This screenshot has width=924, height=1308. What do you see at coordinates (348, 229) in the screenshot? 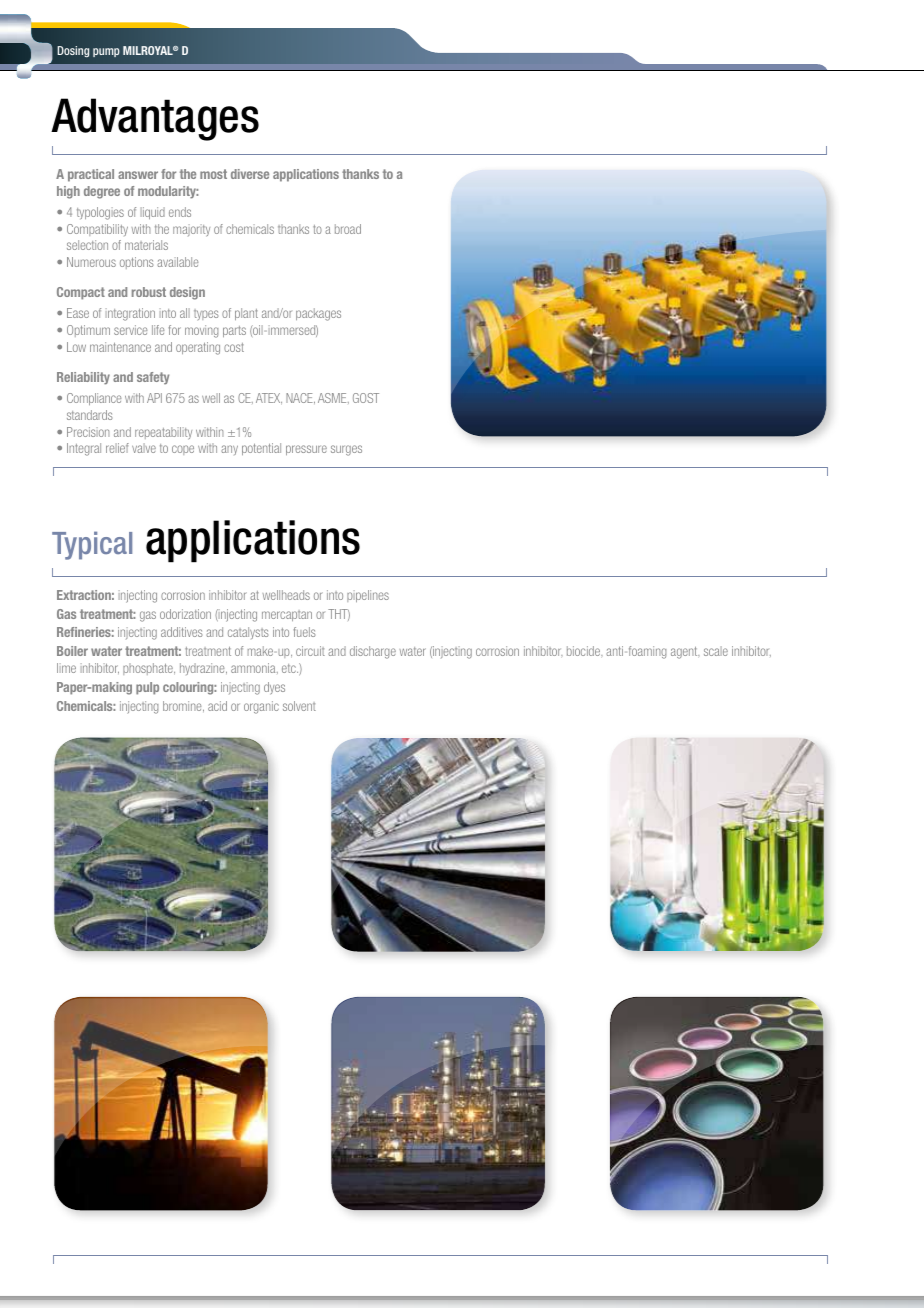
I see `broad` at bounding box center [348, 229].
